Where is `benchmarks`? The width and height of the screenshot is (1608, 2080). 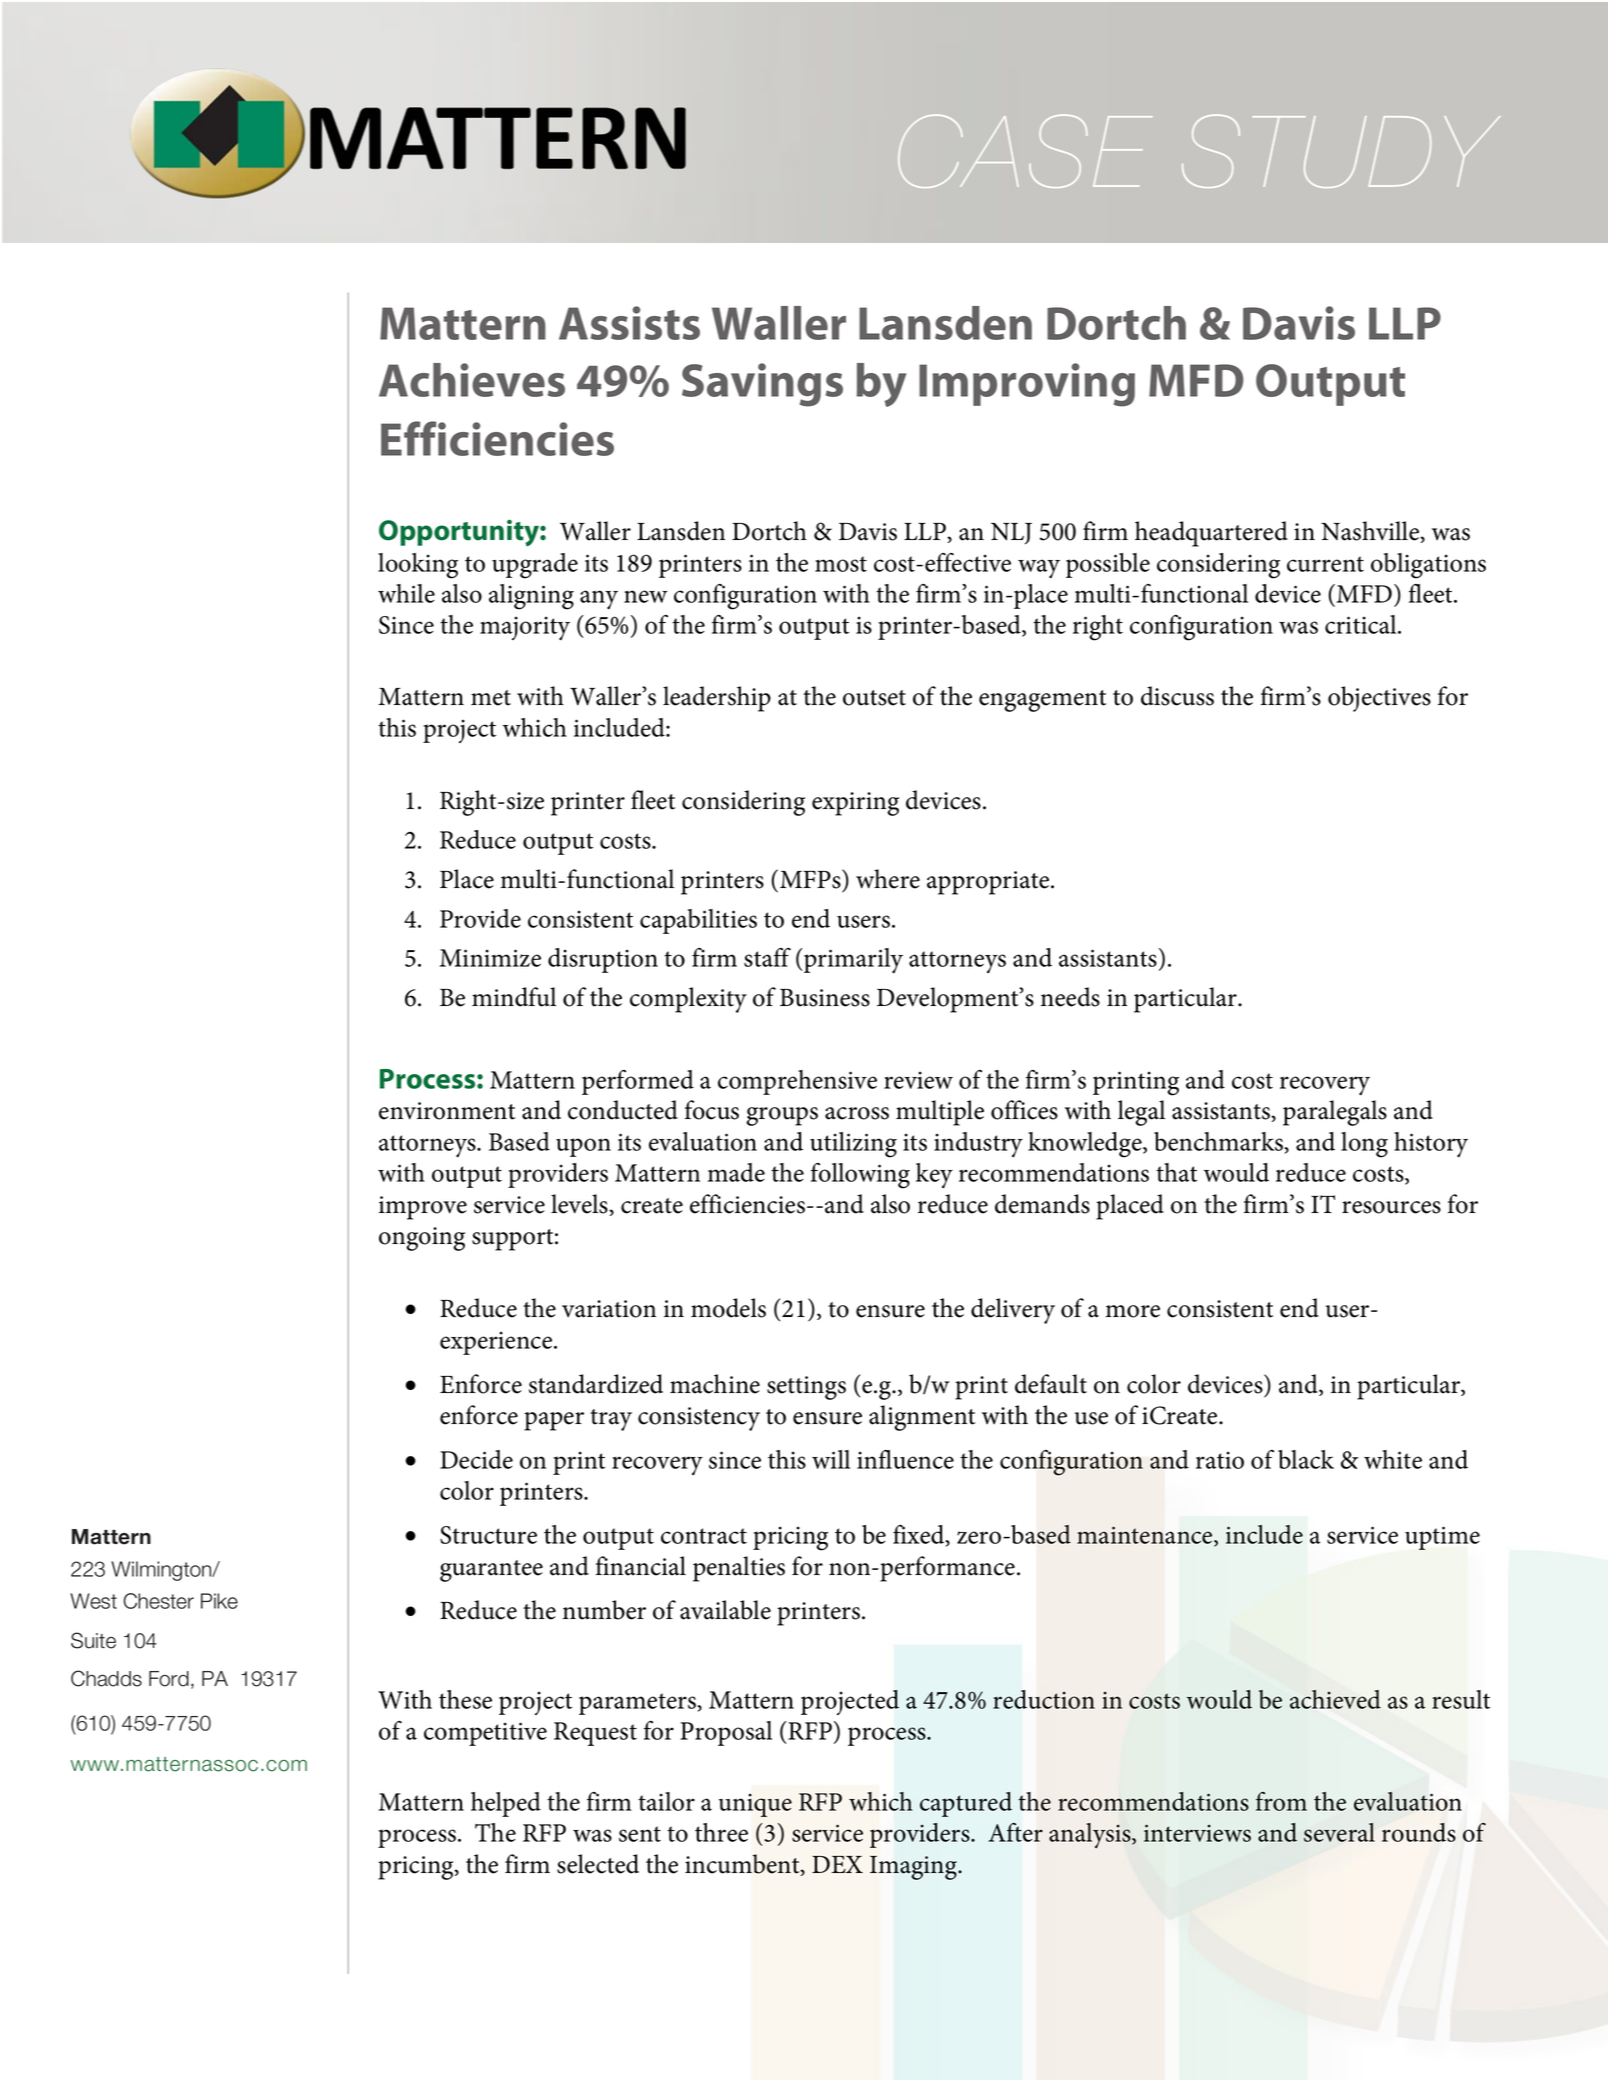 benchmarks is located at coordinates (1219, 1141).
